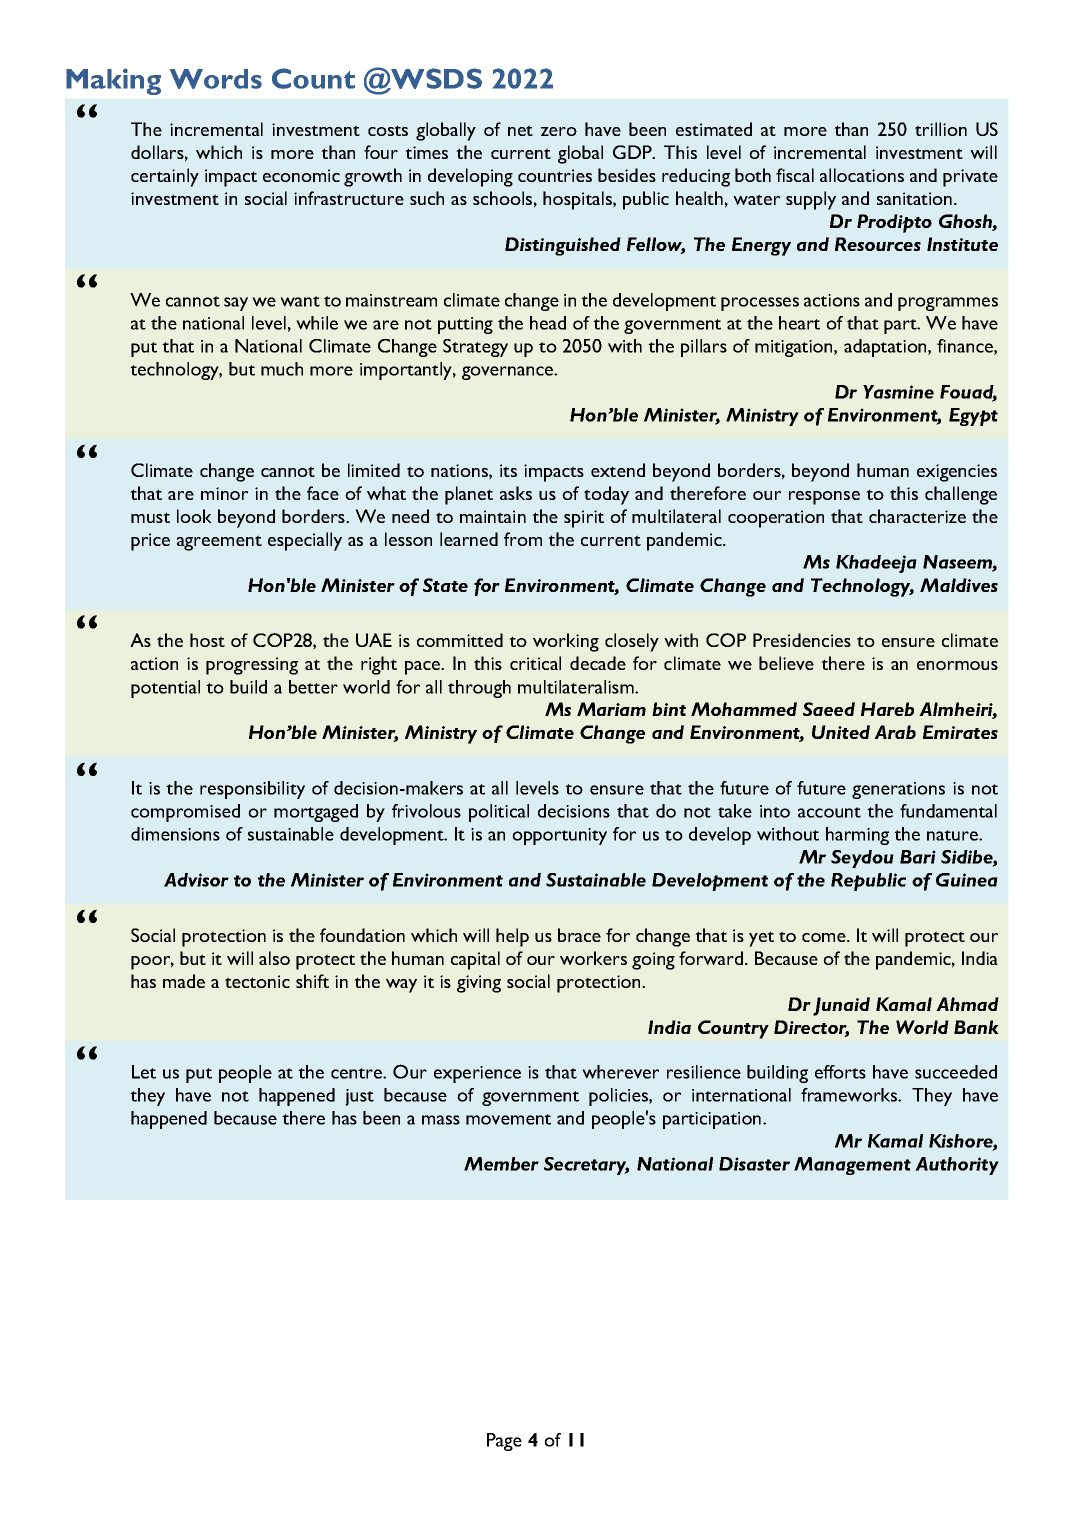 This screenshot has height=1517, width=1073. Describe the element at coordinates (898, 392) in the screenshot. I see `Yasmine` at that location.
